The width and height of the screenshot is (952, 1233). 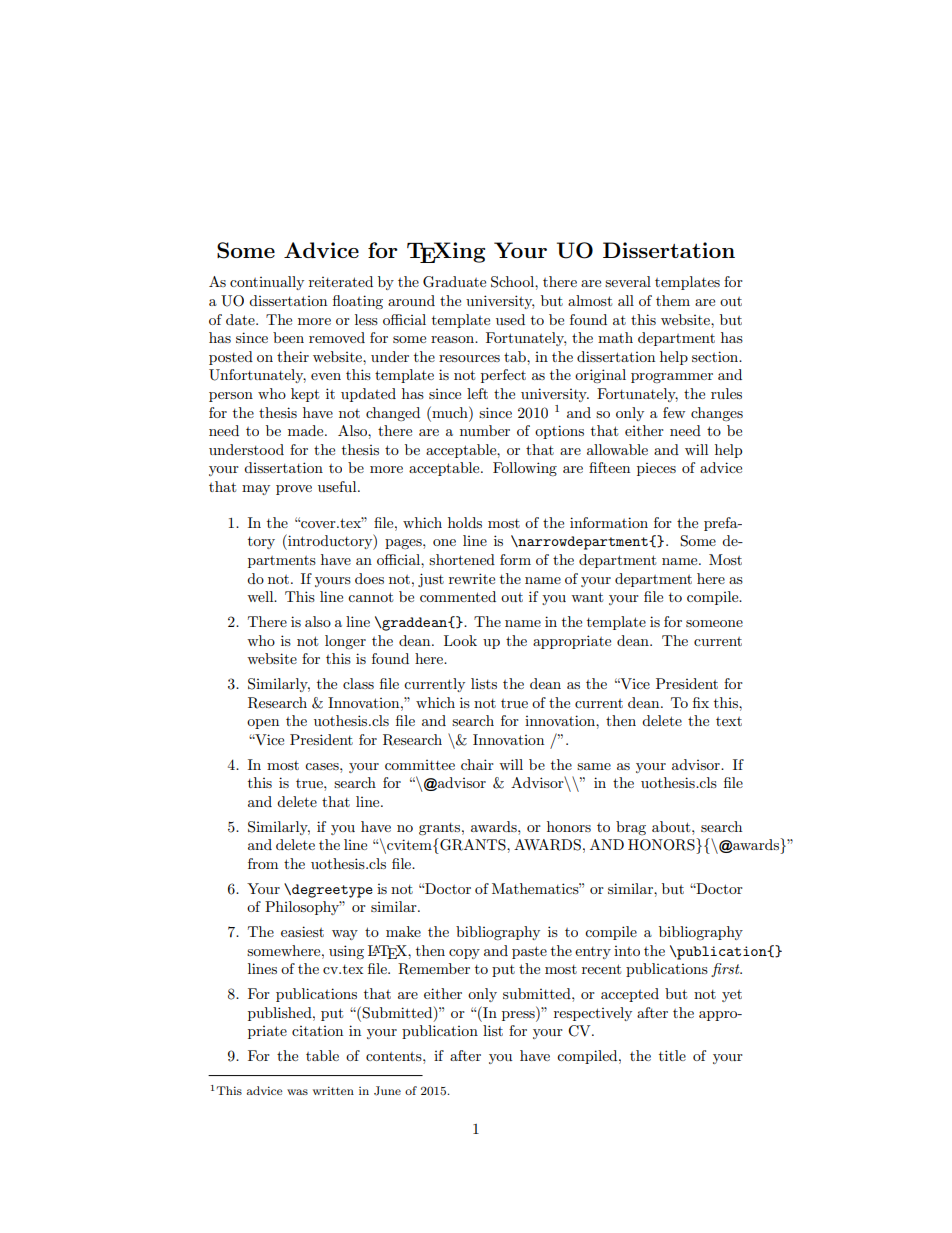 I want to click on several, so click(x=628, y=281).
